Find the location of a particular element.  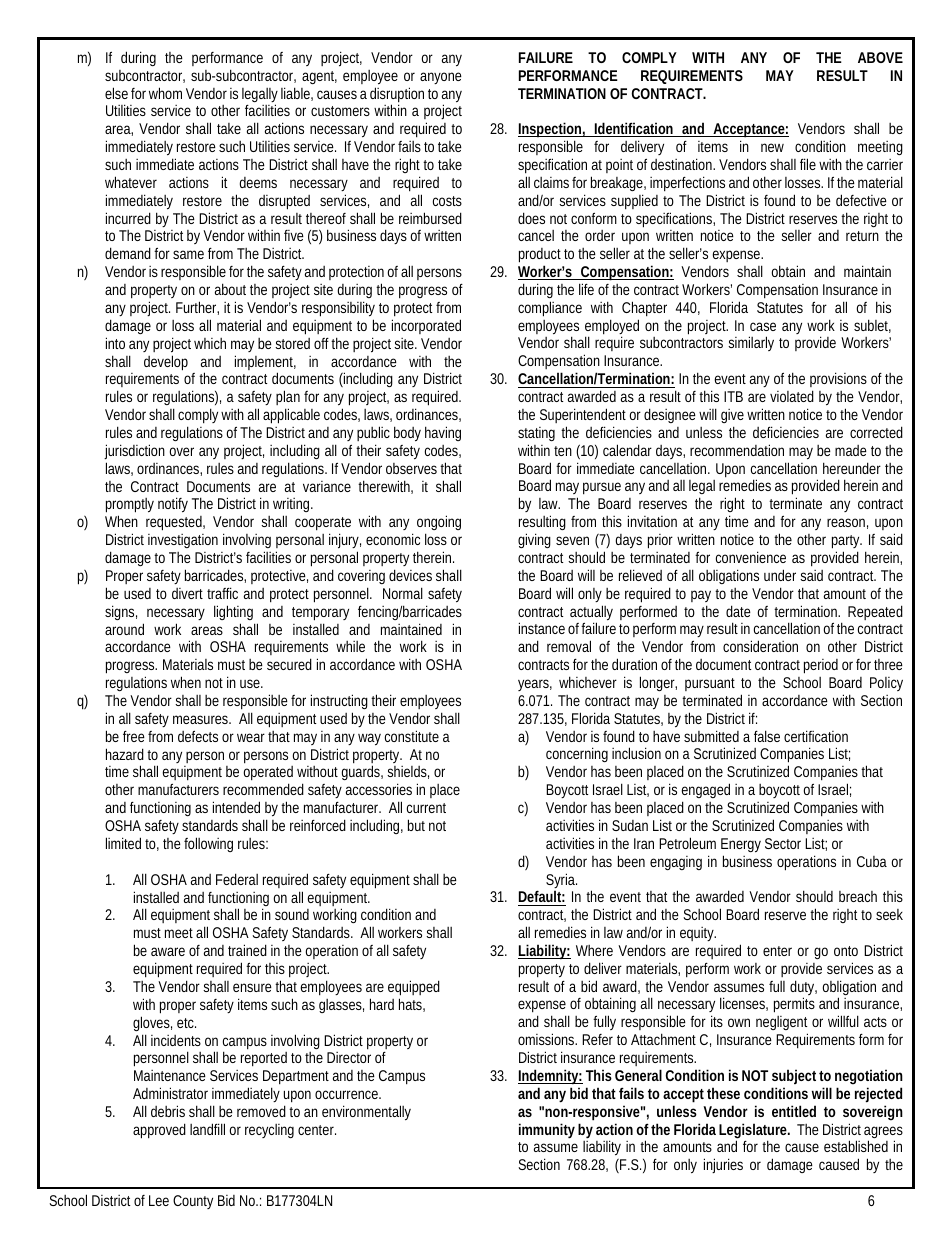

stating is located at coordinates (536, 436).
